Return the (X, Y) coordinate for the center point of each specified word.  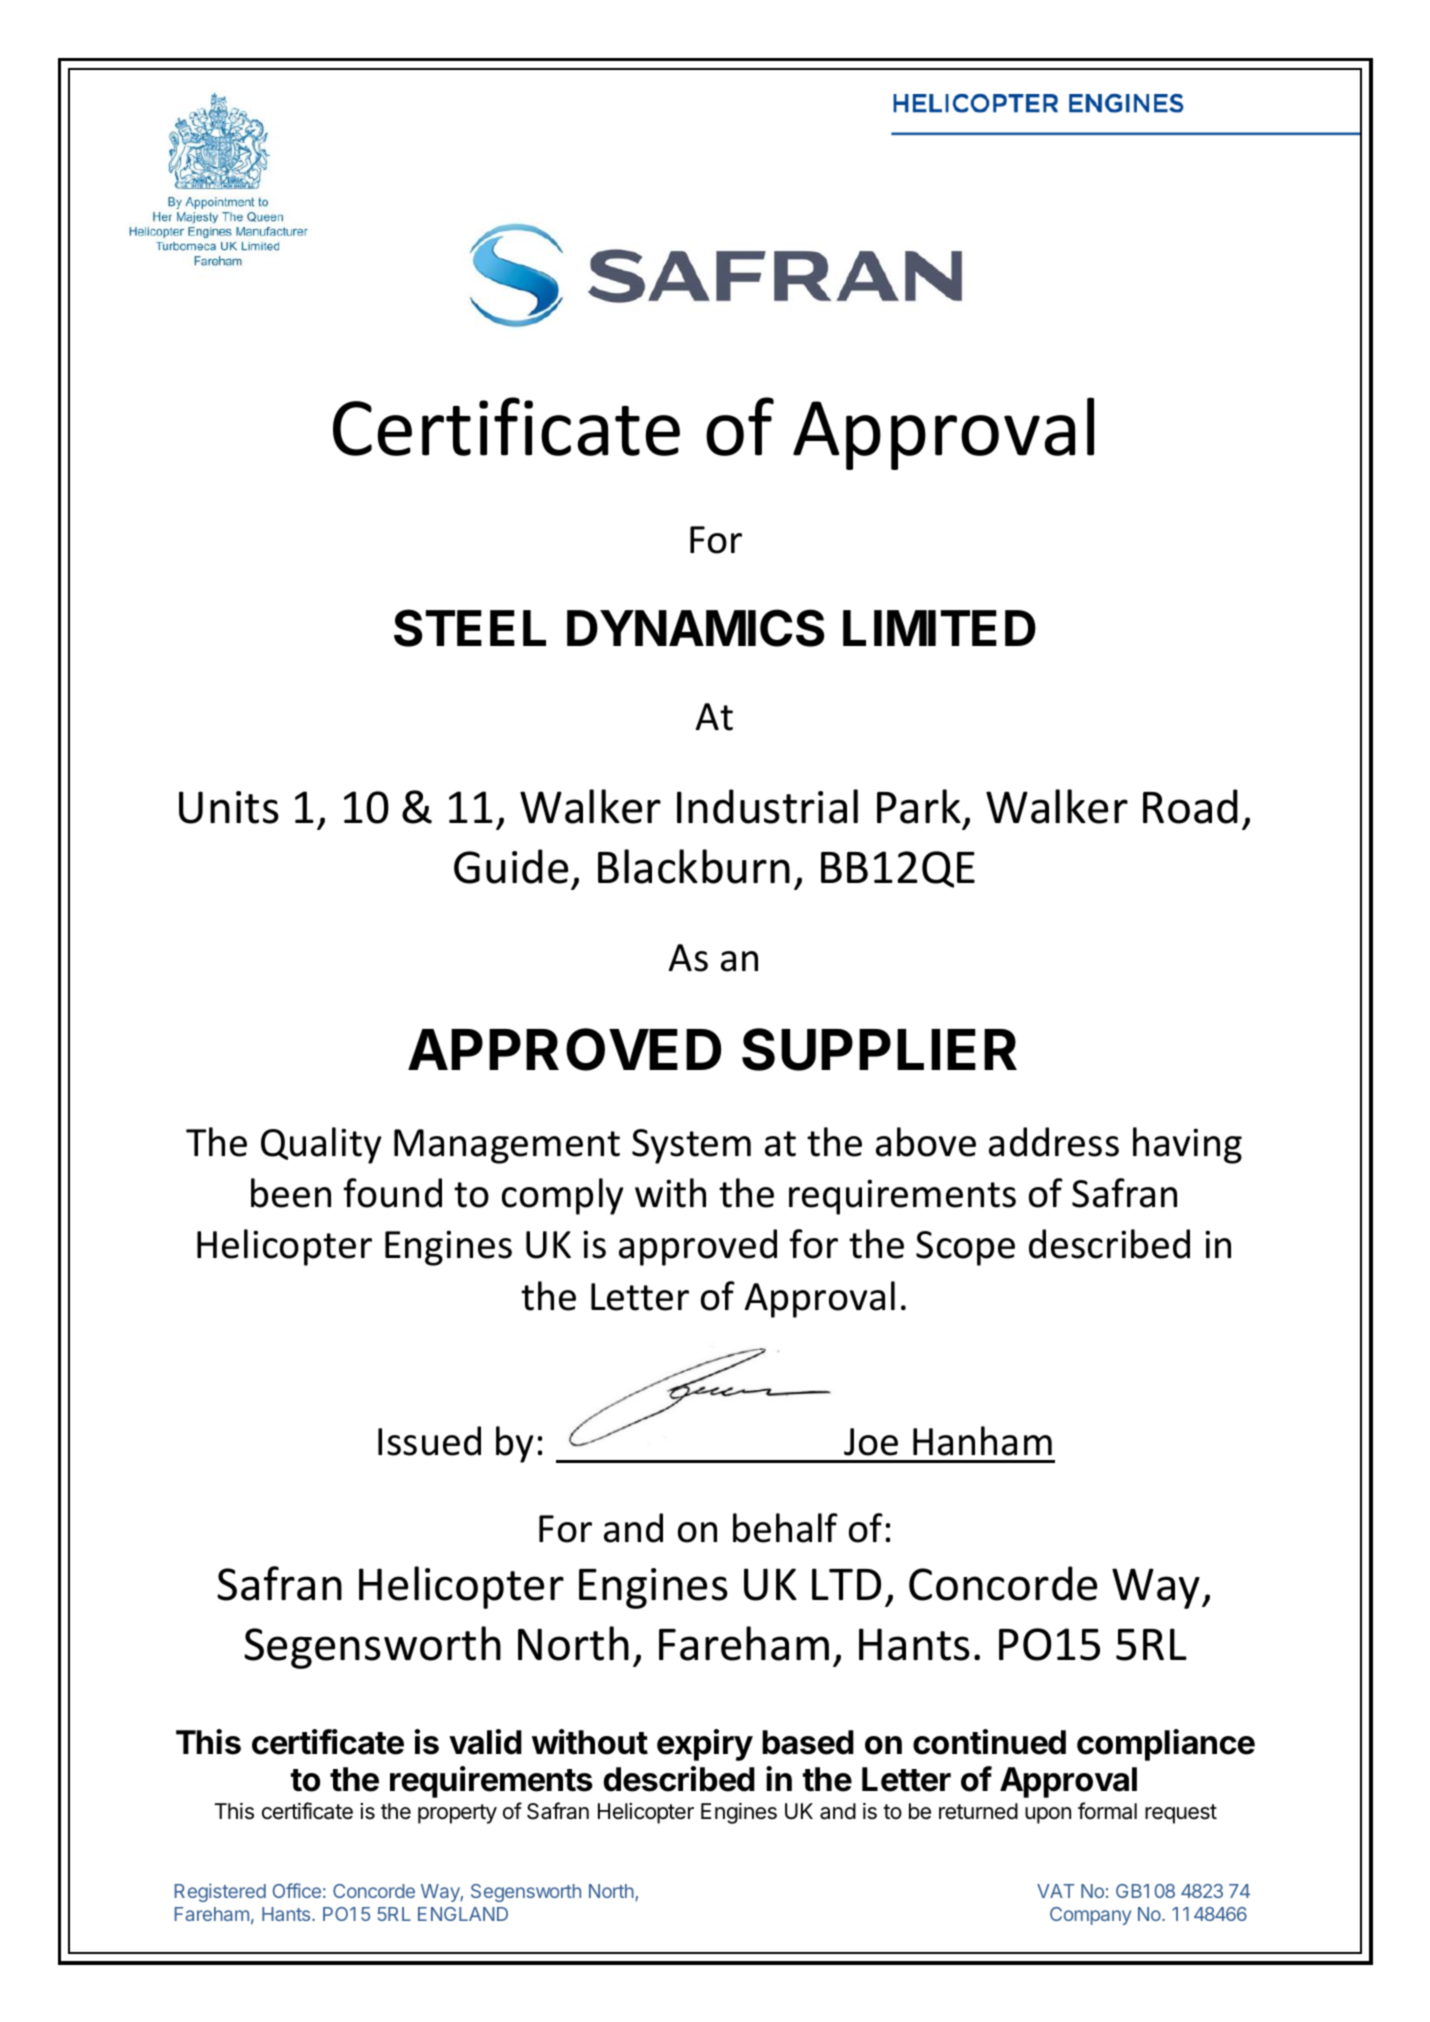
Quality (321, 1145)
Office (297, 1890)
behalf (785, 1528)
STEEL (470, 628)
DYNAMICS (695, 628)
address (1054, 1142)
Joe (871, 1442)
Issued (429, 1441)
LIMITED (939, 628)
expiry (705, 1745)
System (691, 1146)
